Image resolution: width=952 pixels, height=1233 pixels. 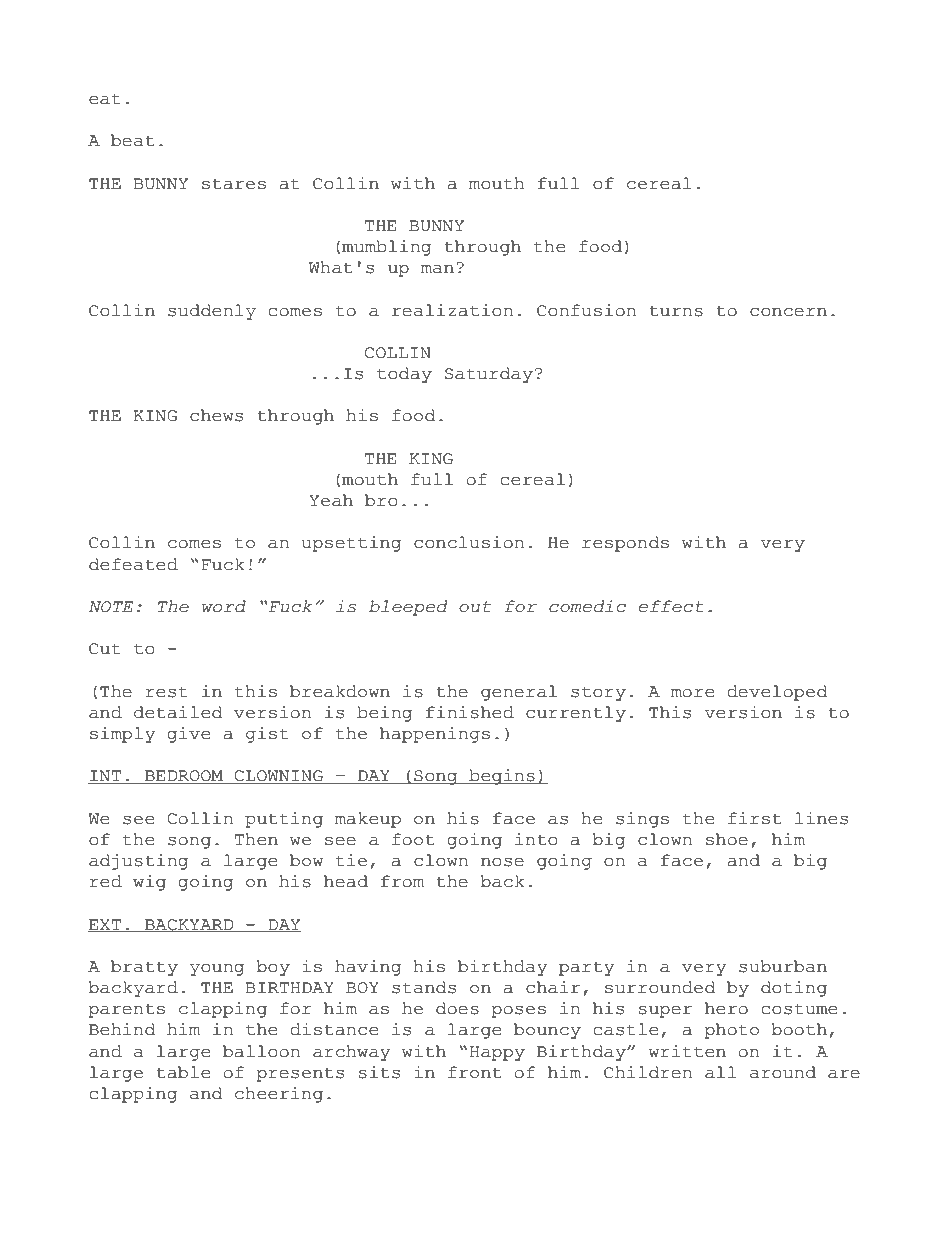 What do you see at coordinates (502, 862) in the screenshot?
I see `nose` at bounding box center [502, 862].
